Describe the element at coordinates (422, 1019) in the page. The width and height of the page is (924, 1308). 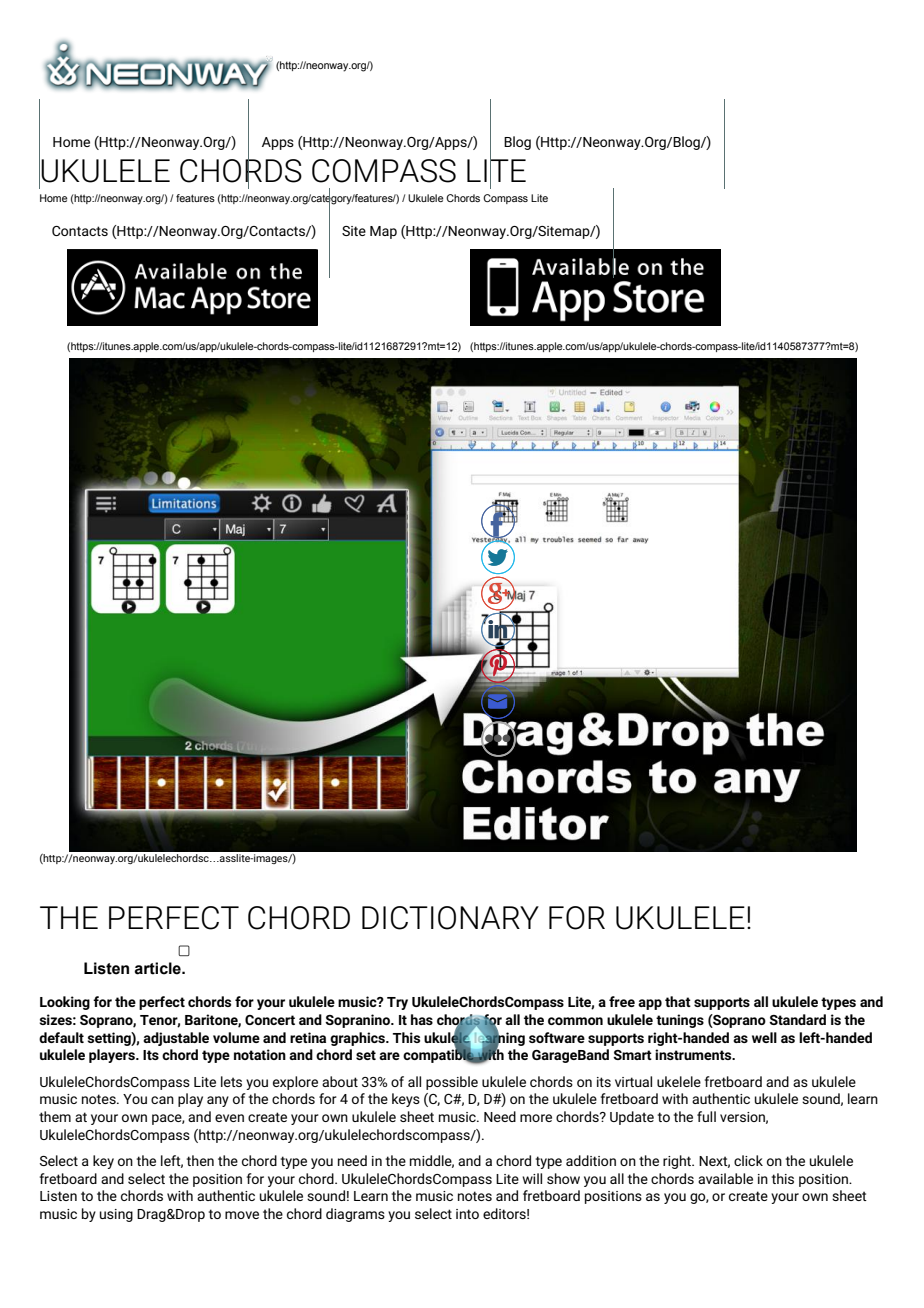
I see `has` at that location.
